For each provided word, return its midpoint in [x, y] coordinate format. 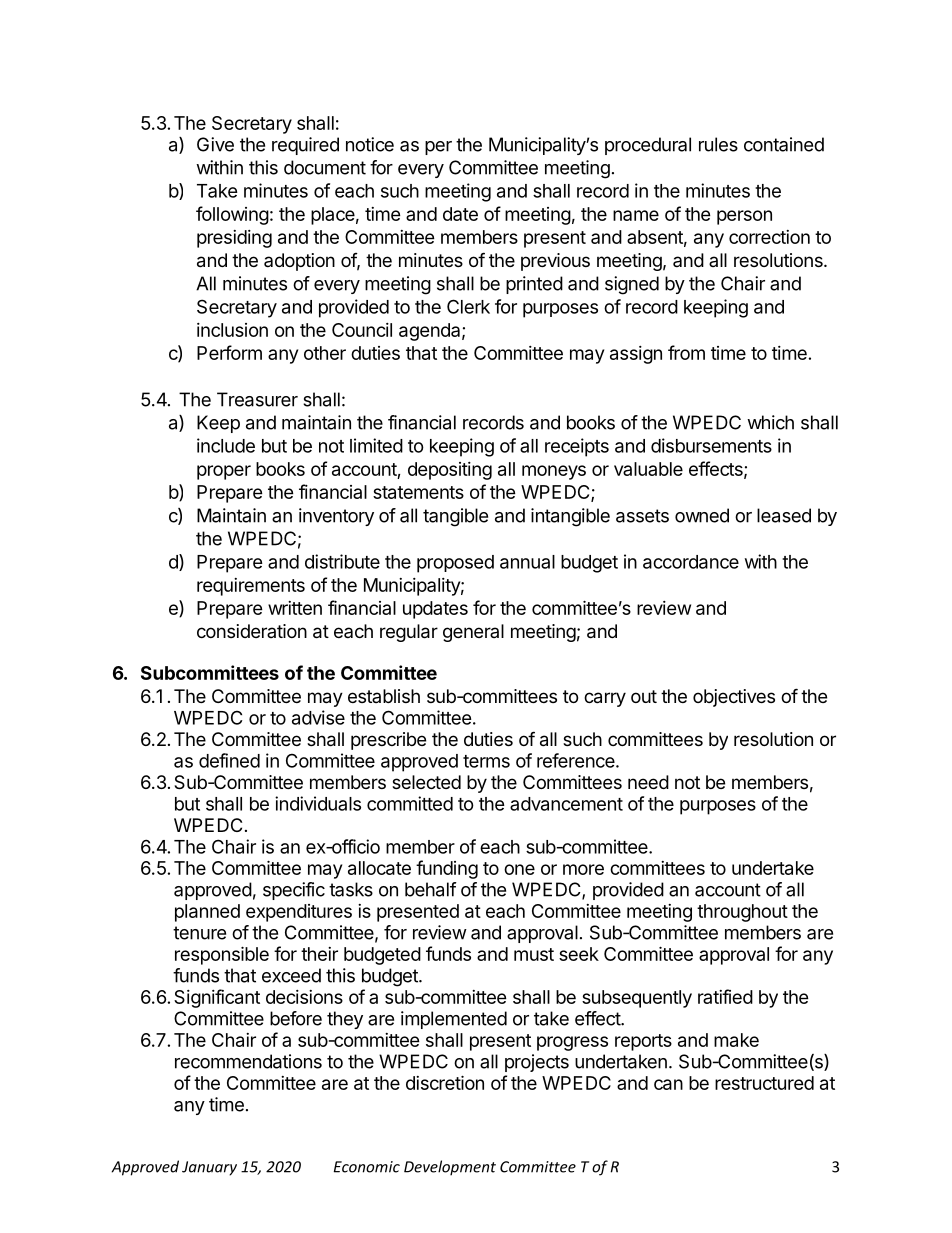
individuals [318, 803]
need [648, 782]
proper [224, 472]
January [209, 1168]
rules [718, 144]
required [305, 146]
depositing [450, 471]
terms [486, 761]
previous [555, 262]
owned [702, 515]
